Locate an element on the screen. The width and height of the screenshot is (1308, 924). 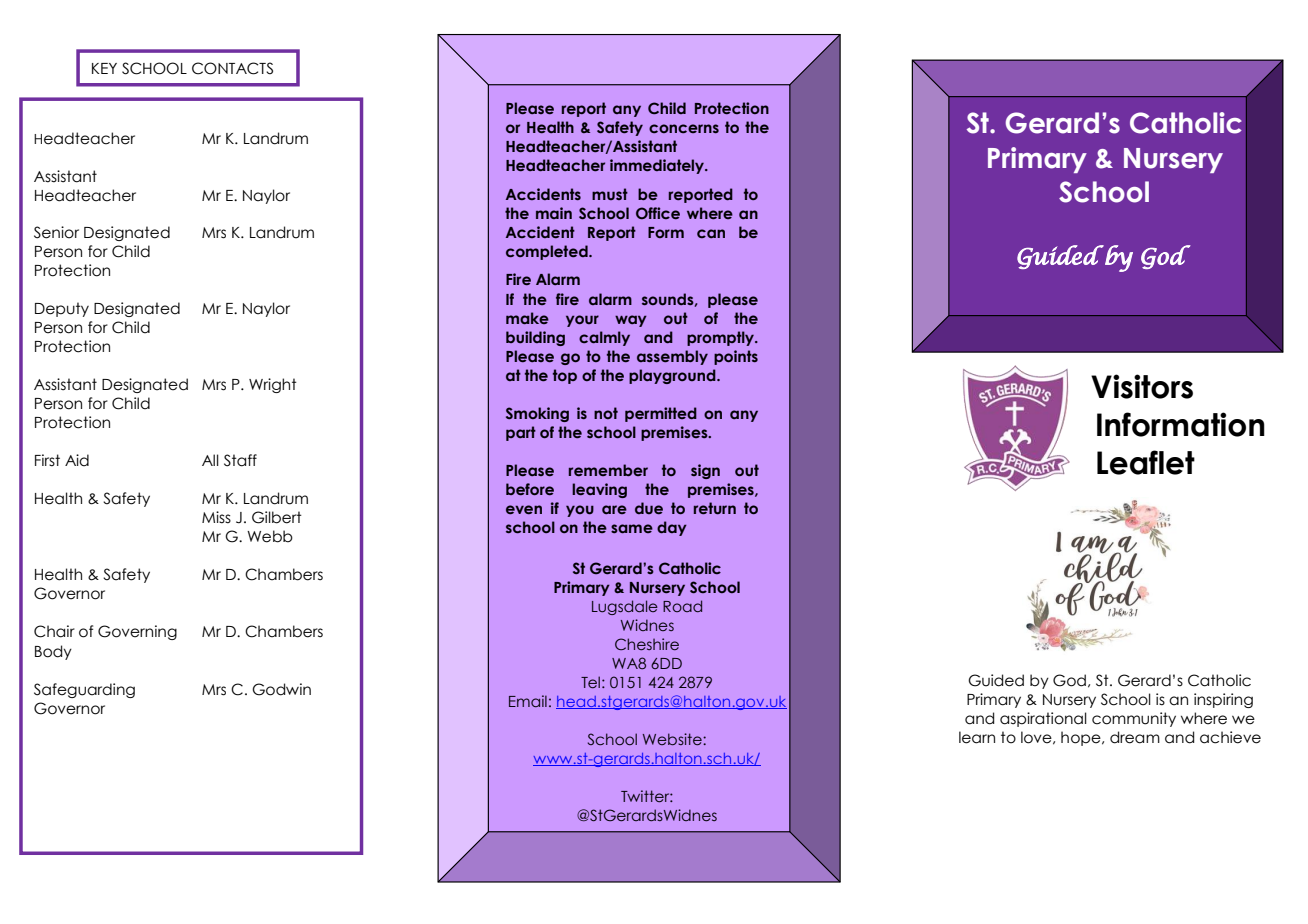
Website is located at coordinates (673, 739).
